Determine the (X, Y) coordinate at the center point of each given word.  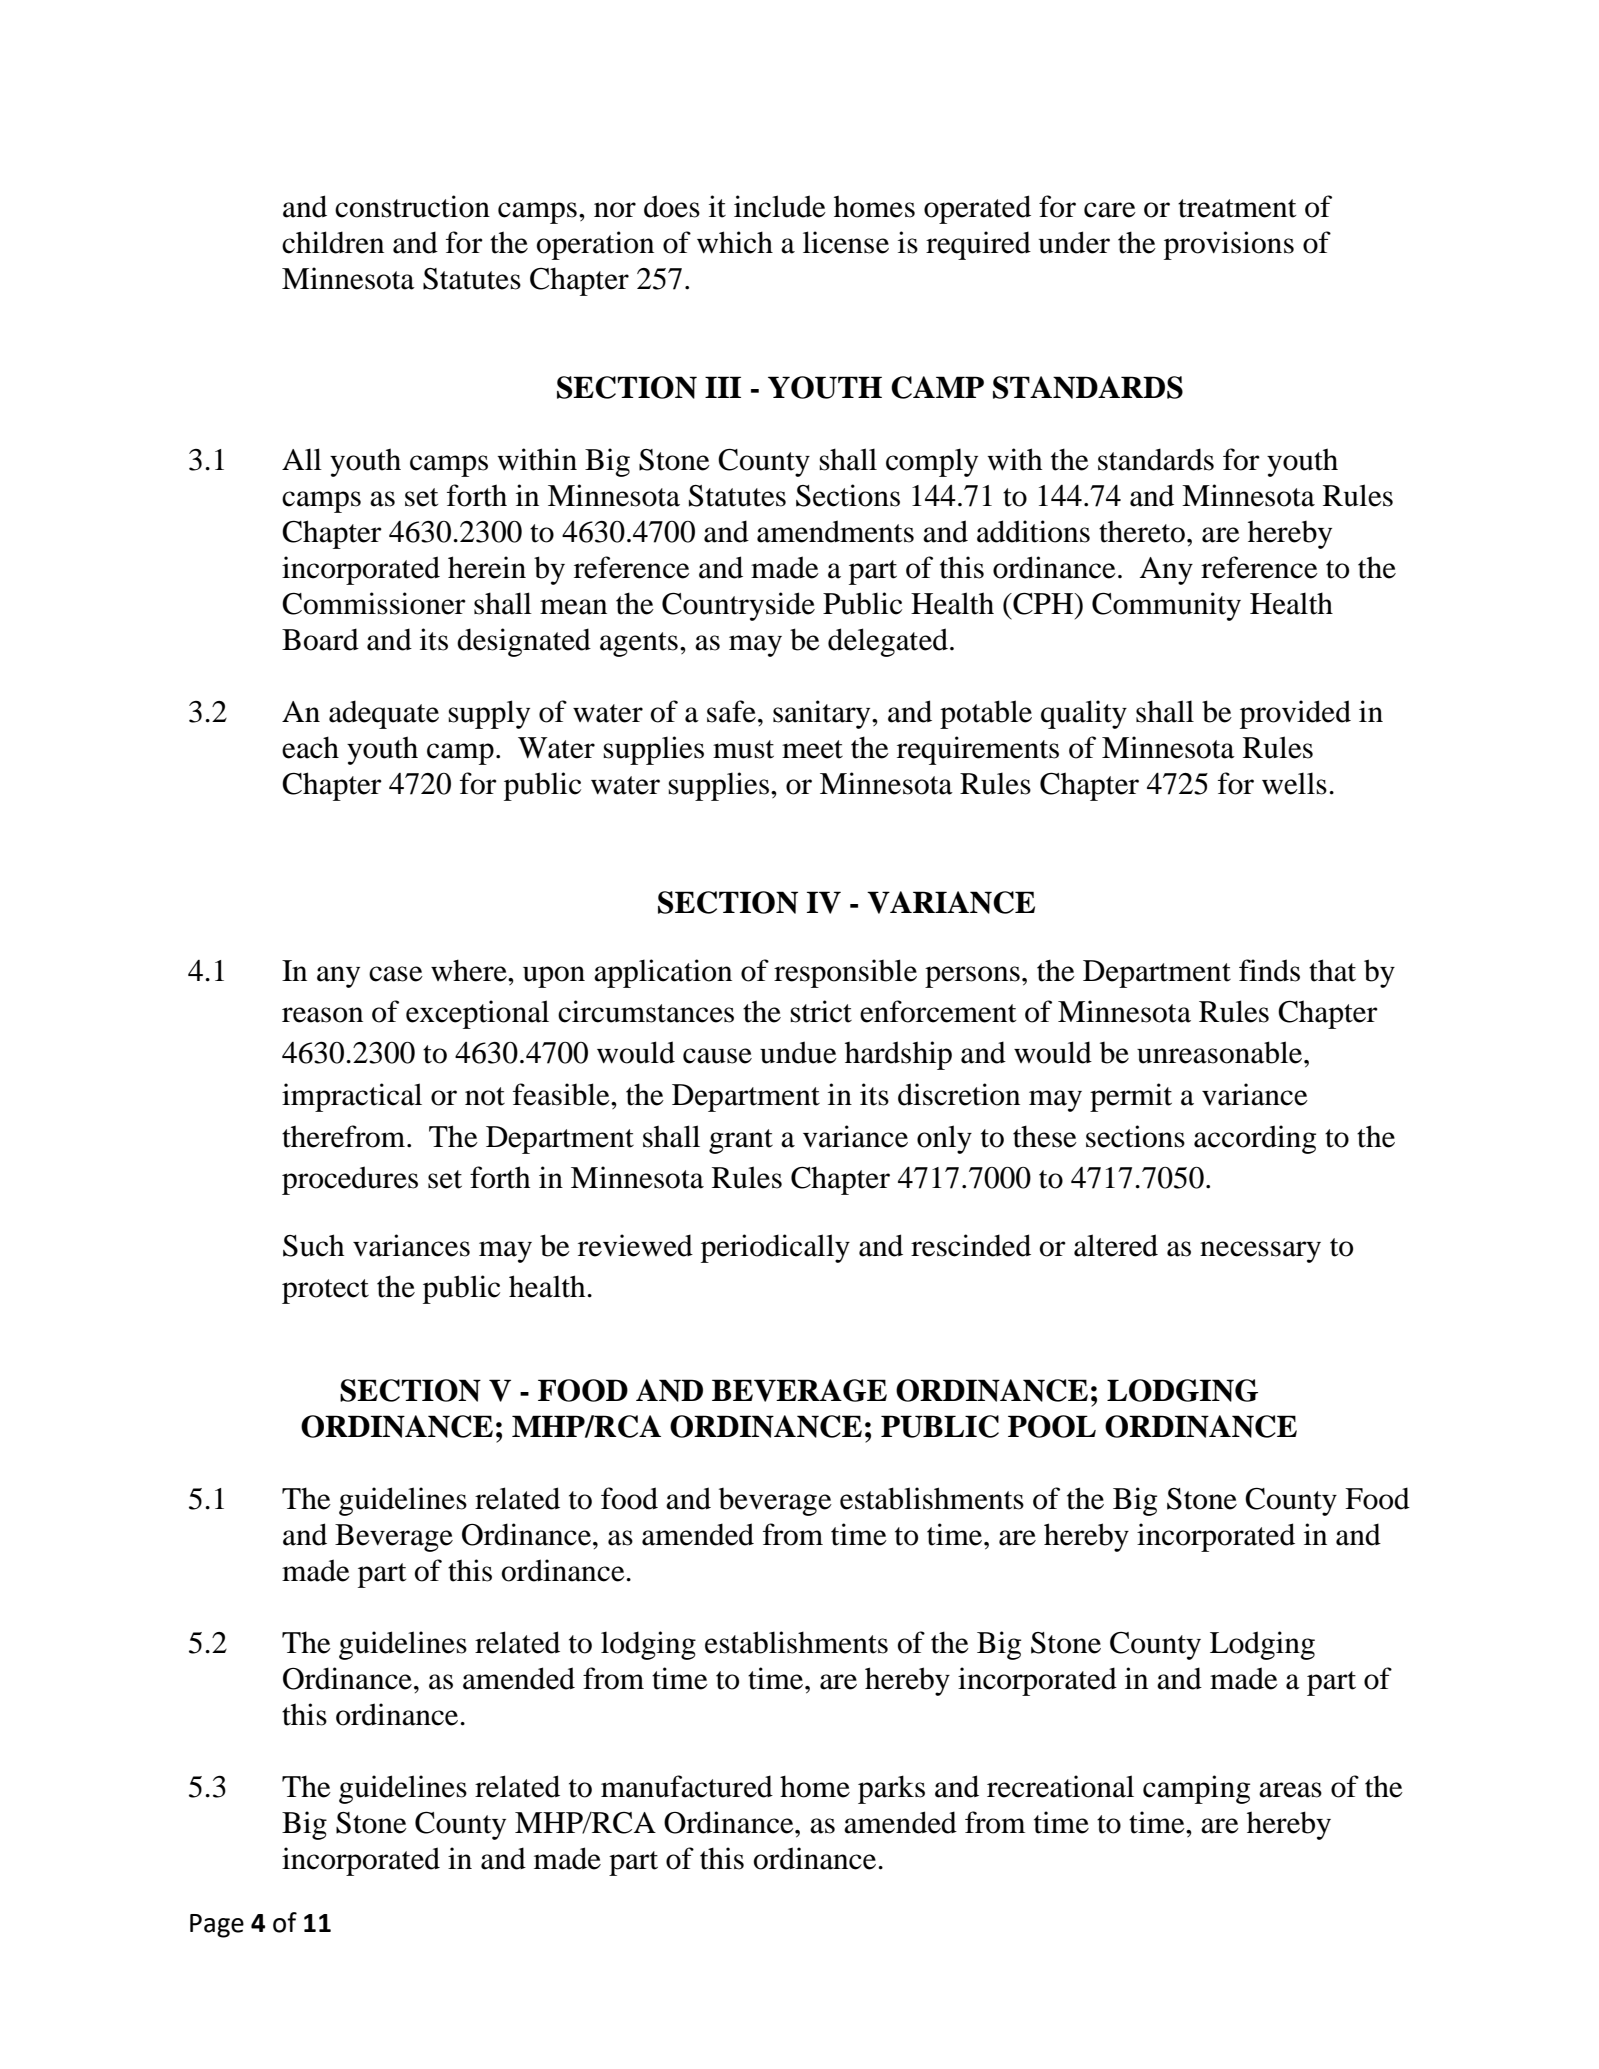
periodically (775, 1248)
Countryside (738, 606)
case (396, 974)
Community (1166, 606)
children (333, 242)
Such (313, 1245)
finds (1269, 970)
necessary (1260, 1252)
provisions (1229, 245)
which (735, 242)
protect (325, 1291)
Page (217, 1926)
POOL (1052, 1426)
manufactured (687, 1786)
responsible (845, 973)
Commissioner (374, 603)
